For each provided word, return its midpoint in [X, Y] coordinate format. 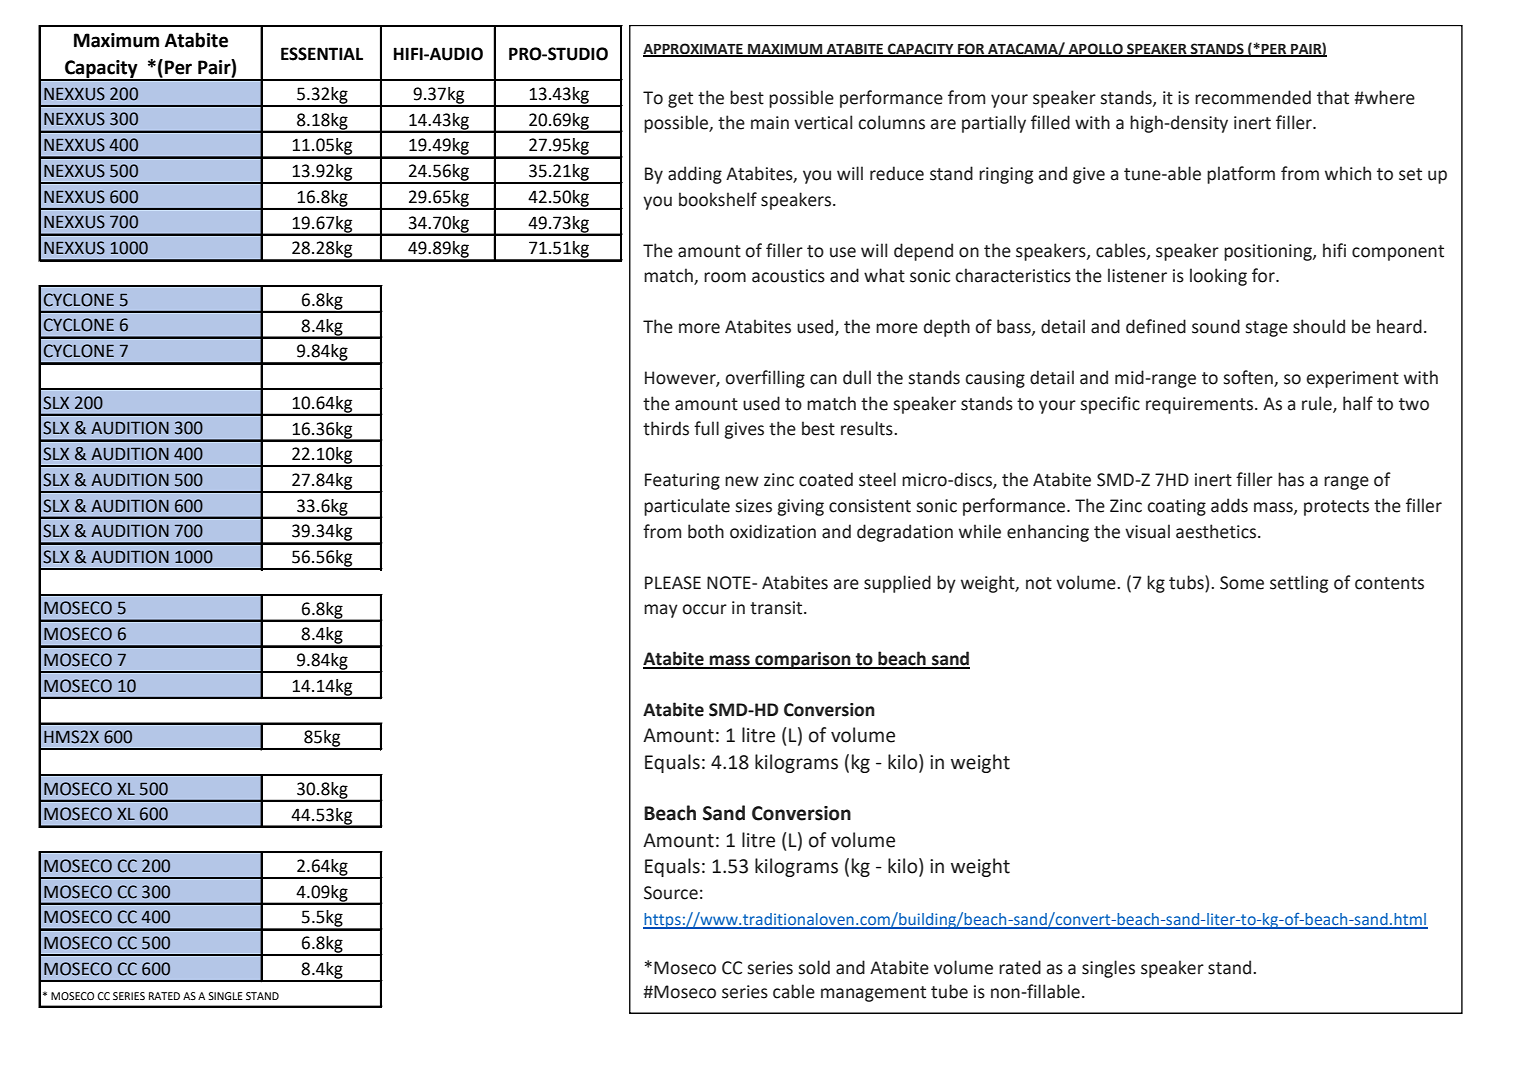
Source [671, 893]
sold [814, 967]
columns [891, 122]
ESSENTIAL [322, 54]
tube [949, 991]
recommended [1253, 97]
